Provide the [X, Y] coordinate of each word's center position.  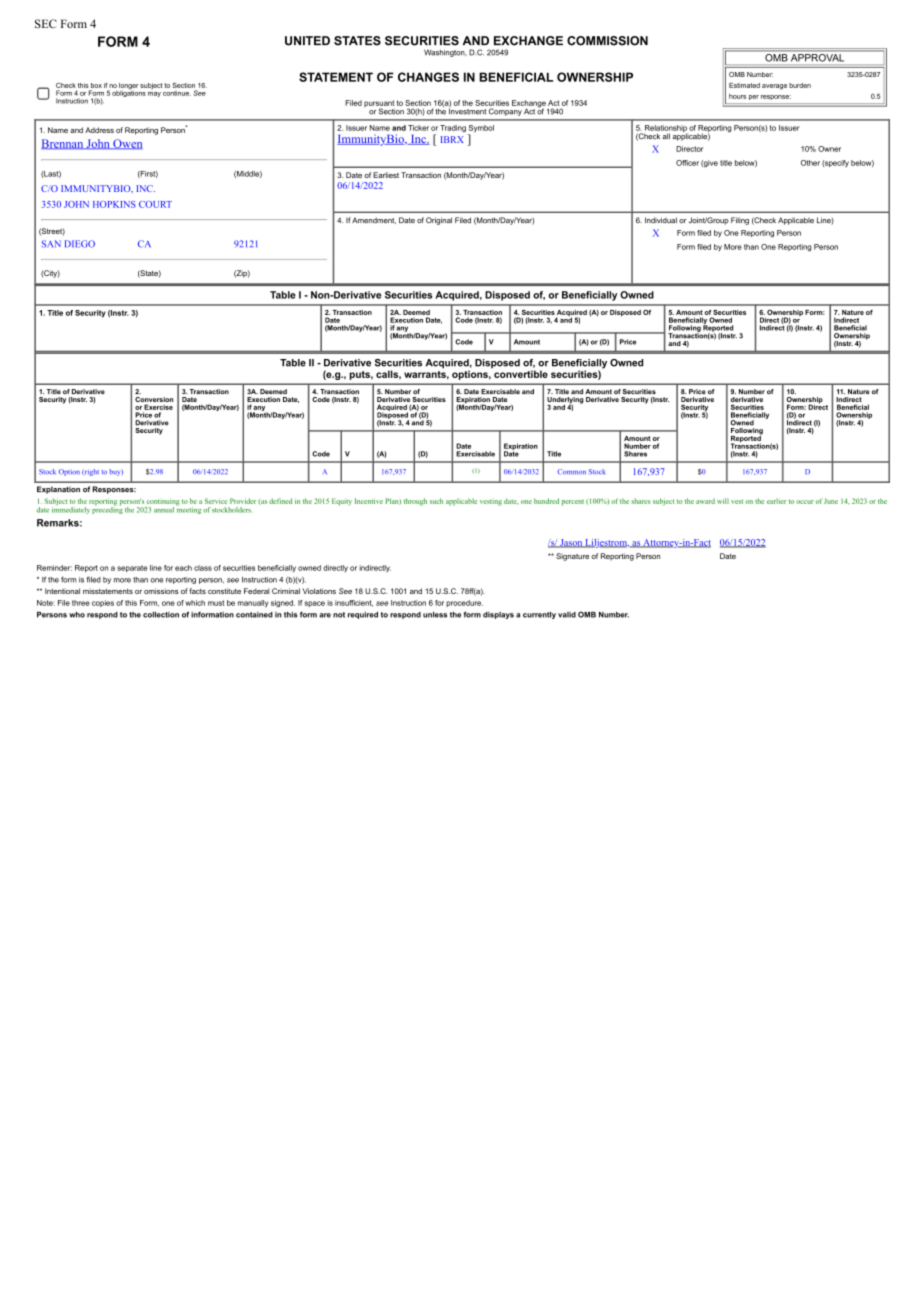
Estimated [744, 85]
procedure [464, 603]
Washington [445, 53]
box [96, 85]
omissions [161, 591]
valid [567, 615]
